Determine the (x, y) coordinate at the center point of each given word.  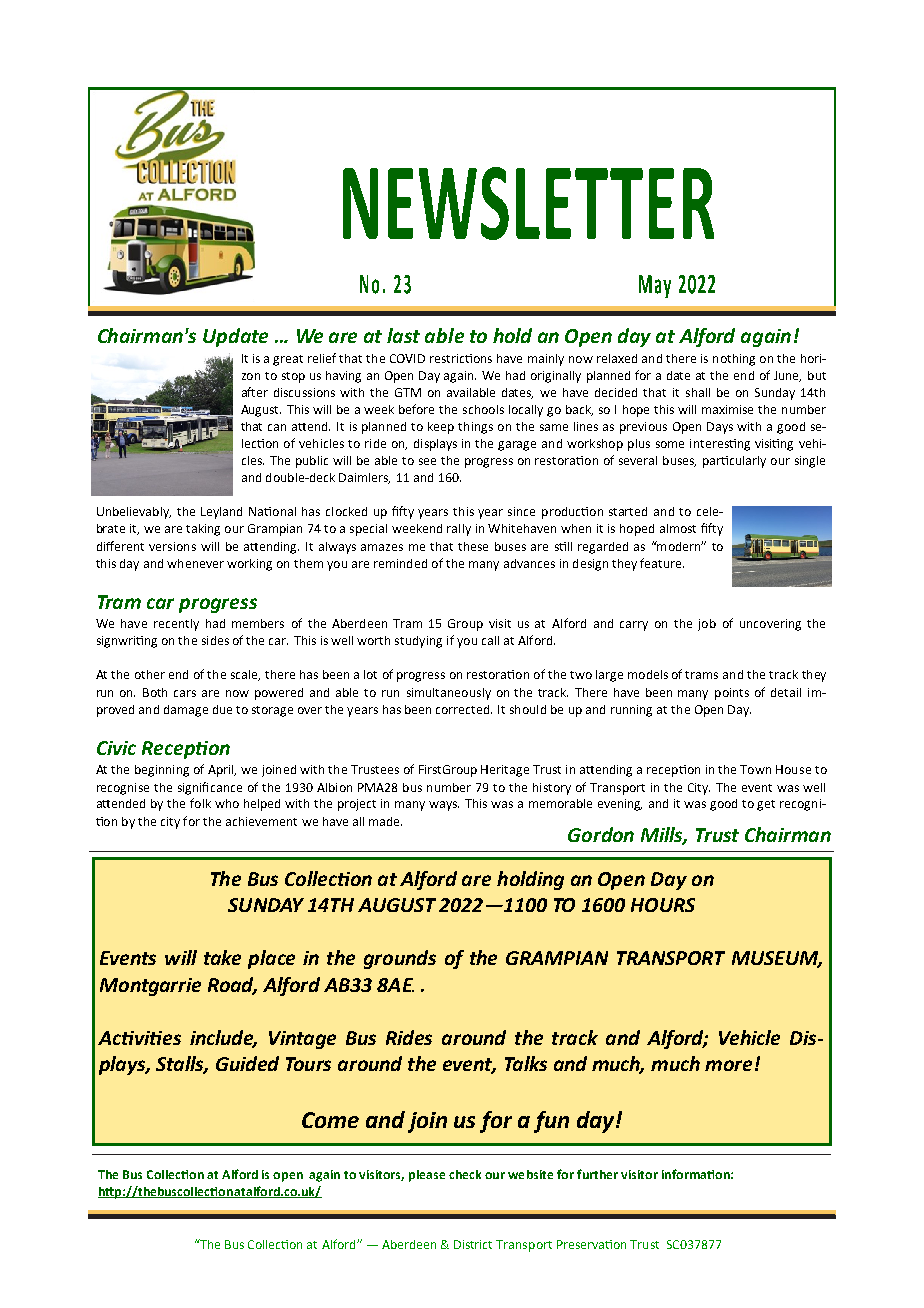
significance (210, 788)
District (473, 1244)
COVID (407, 358)
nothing (734, 360)
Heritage (505, 771)
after (255, 392)
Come (330, 1120)
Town (755, 769)
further (597, 1174)
